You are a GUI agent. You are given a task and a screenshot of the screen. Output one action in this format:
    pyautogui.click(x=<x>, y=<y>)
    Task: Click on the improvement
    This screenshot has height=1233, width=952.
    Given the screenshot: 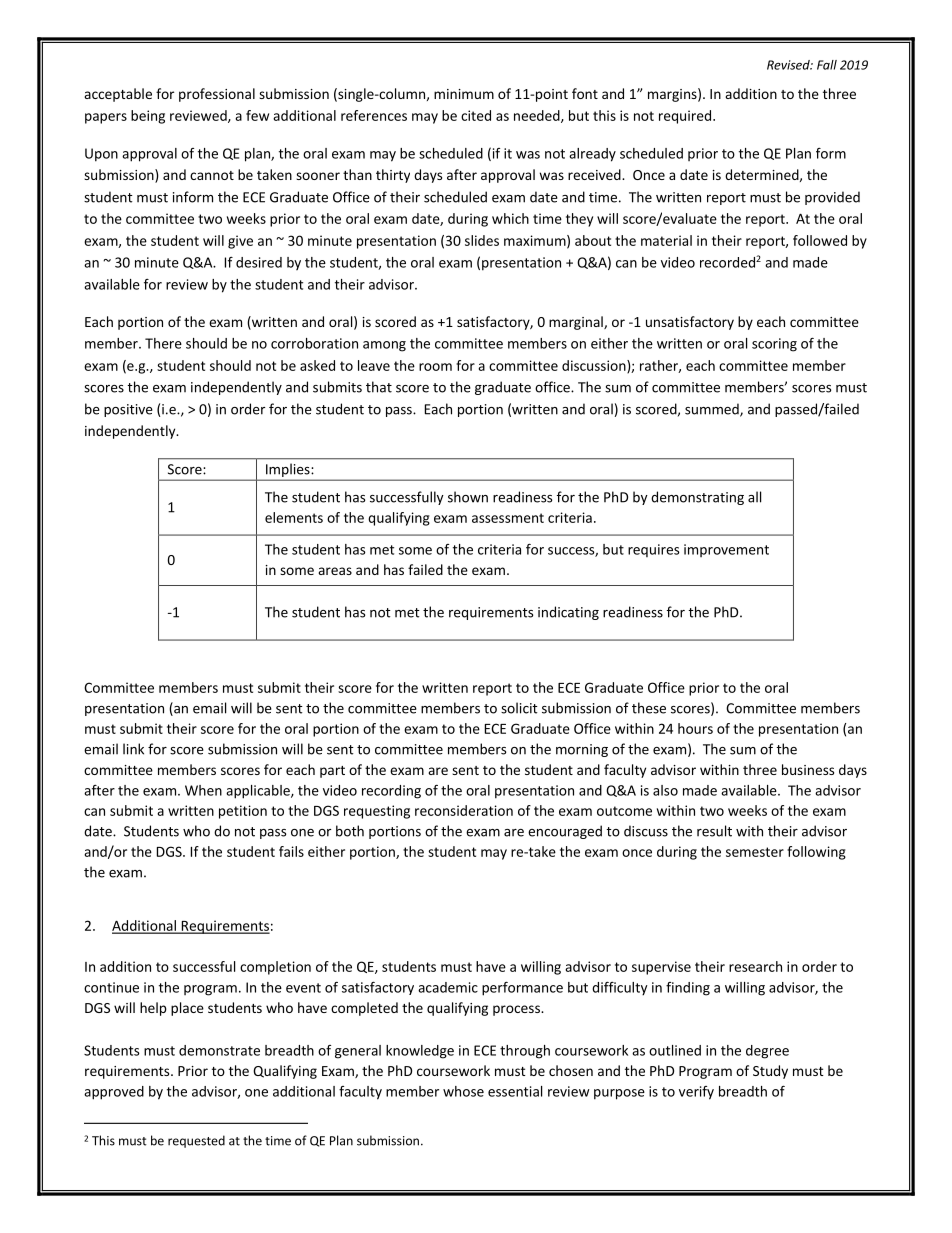 What is the action you would take?
    pyautogui.click(x=726, y=550)
